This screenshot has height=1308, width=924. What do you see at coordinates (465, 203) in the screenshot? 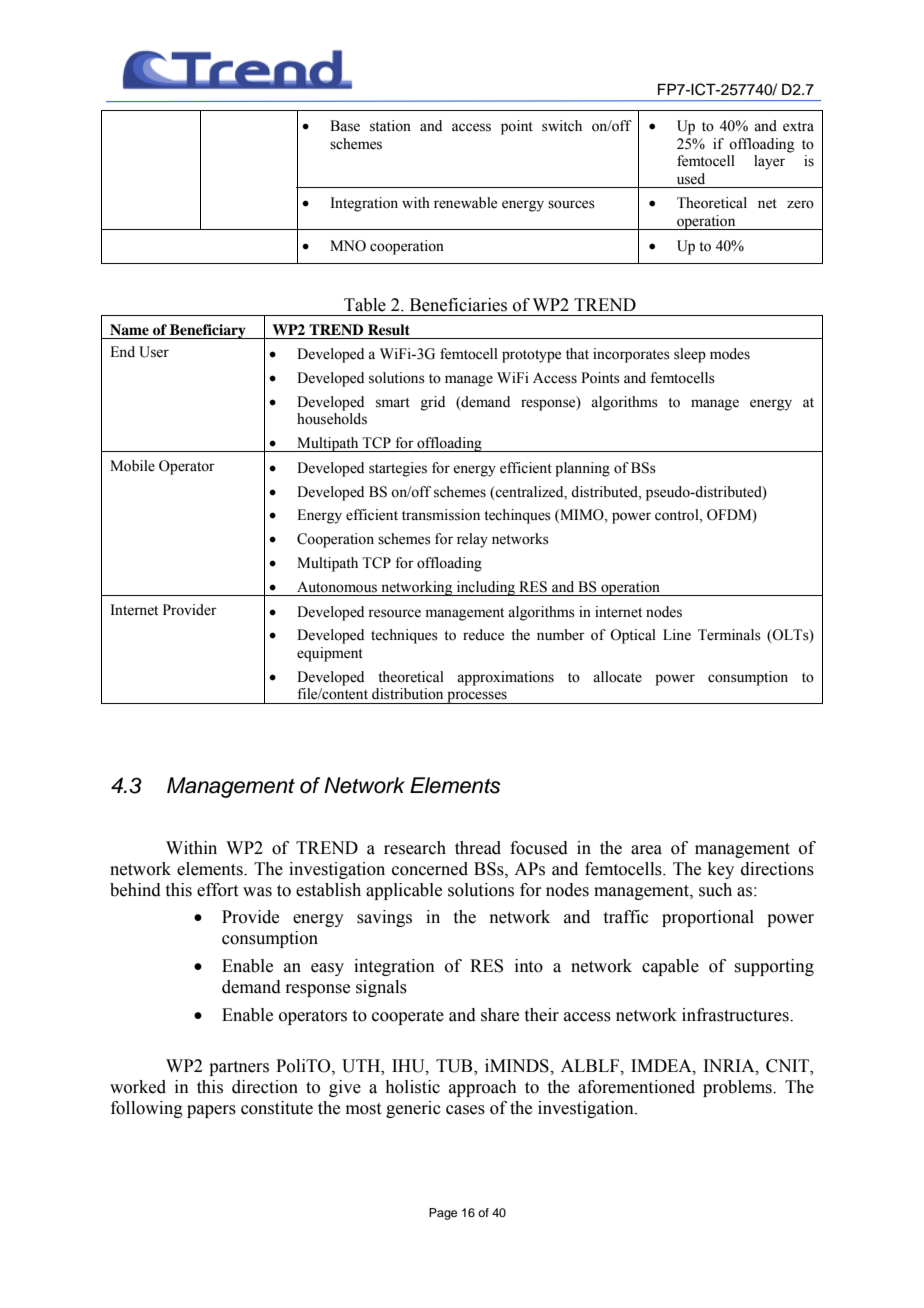
I see `renewable` at bounding box center [465, 203].
